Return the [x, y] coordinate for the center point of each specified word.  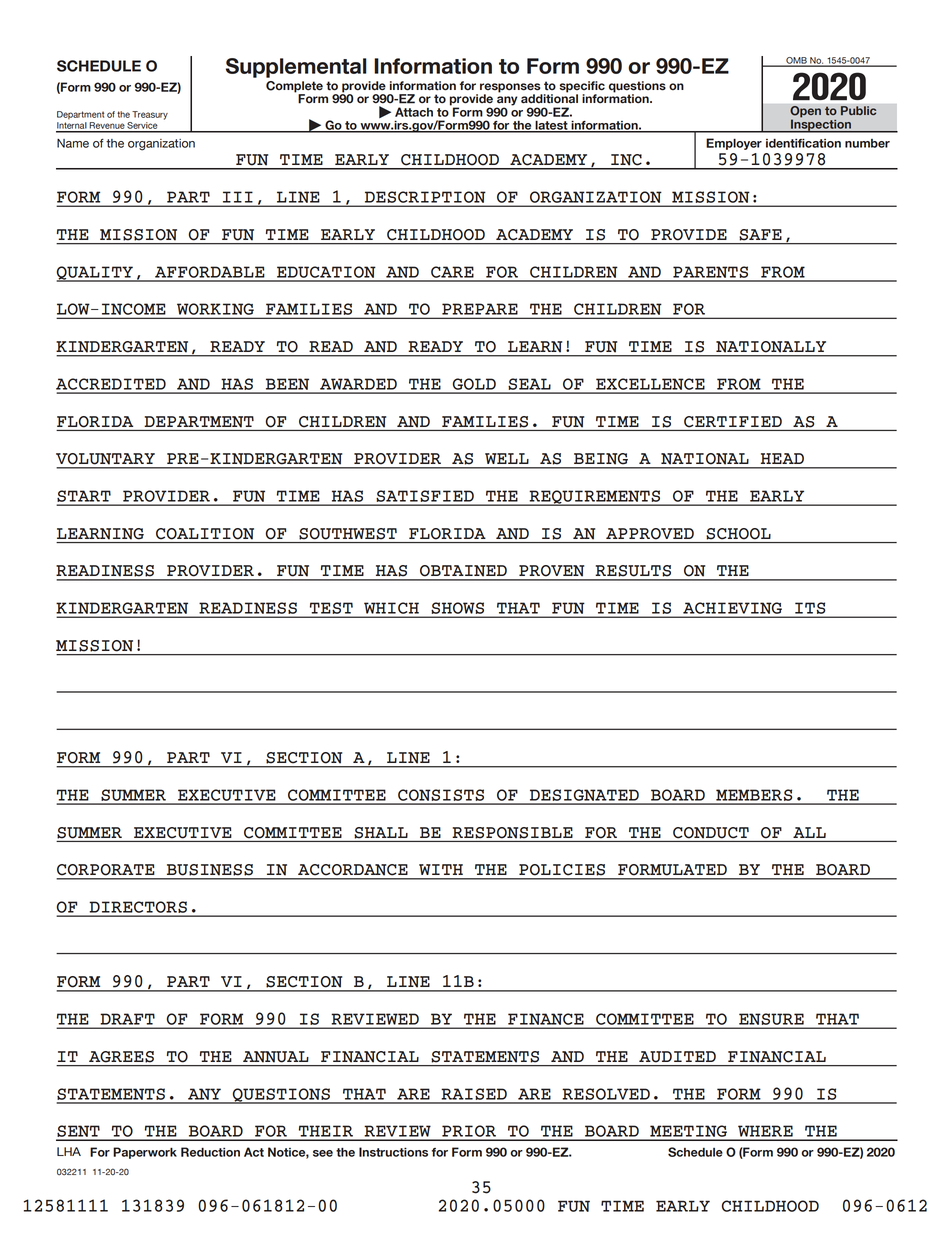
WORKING [215, 309]
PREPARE [480, 309]
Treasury [150, 115]
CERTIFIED [733, 422]
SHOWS [458, 608]
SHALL [381, 833]
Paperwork [145, 1153]
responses [511, 89]
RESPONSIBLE [513, 833]
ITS [810, 608]
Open [805, 113]
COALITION [205, 533]
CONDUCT [711, 833]
